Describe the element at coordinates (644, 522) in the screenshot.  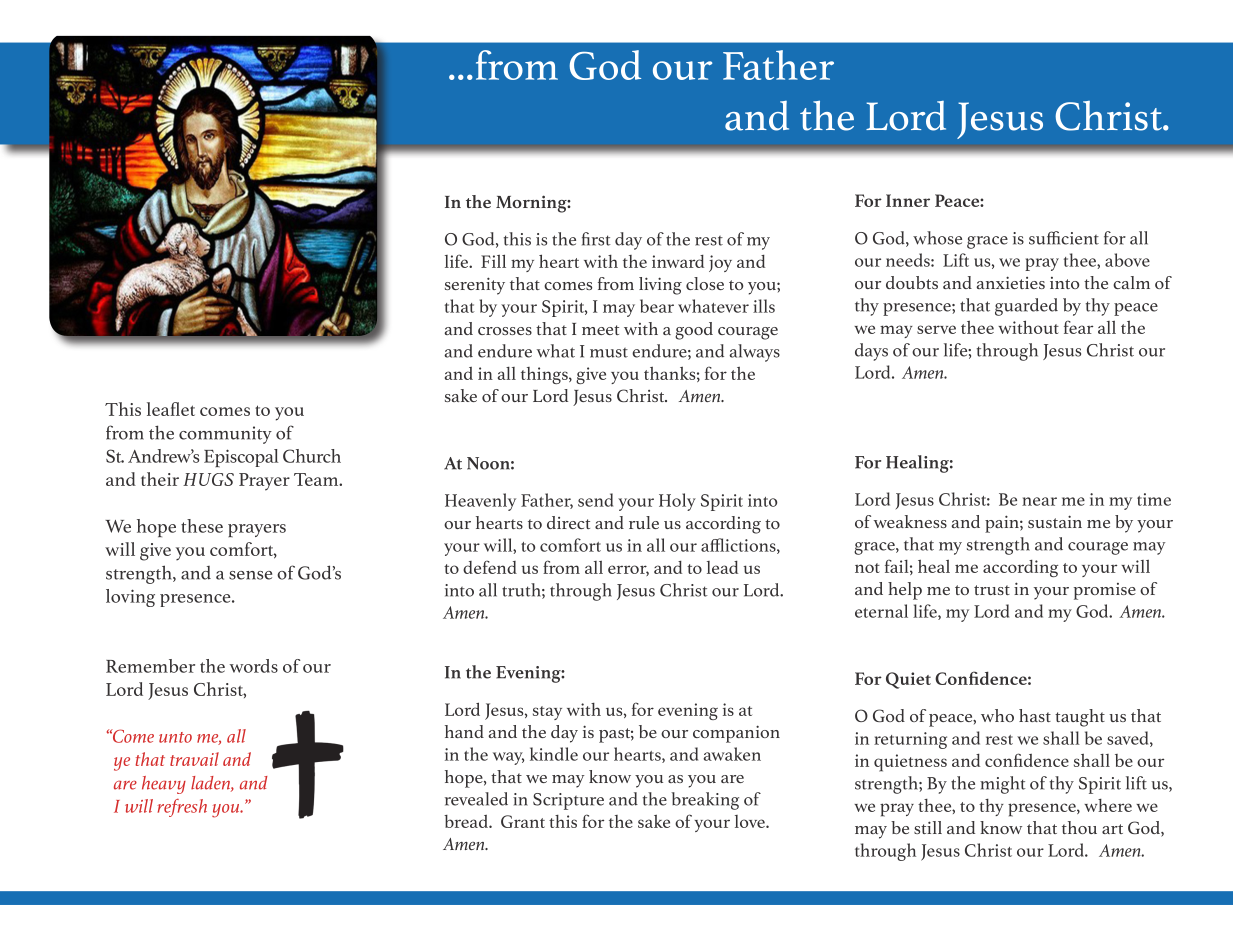
I see `rule` at that location.
